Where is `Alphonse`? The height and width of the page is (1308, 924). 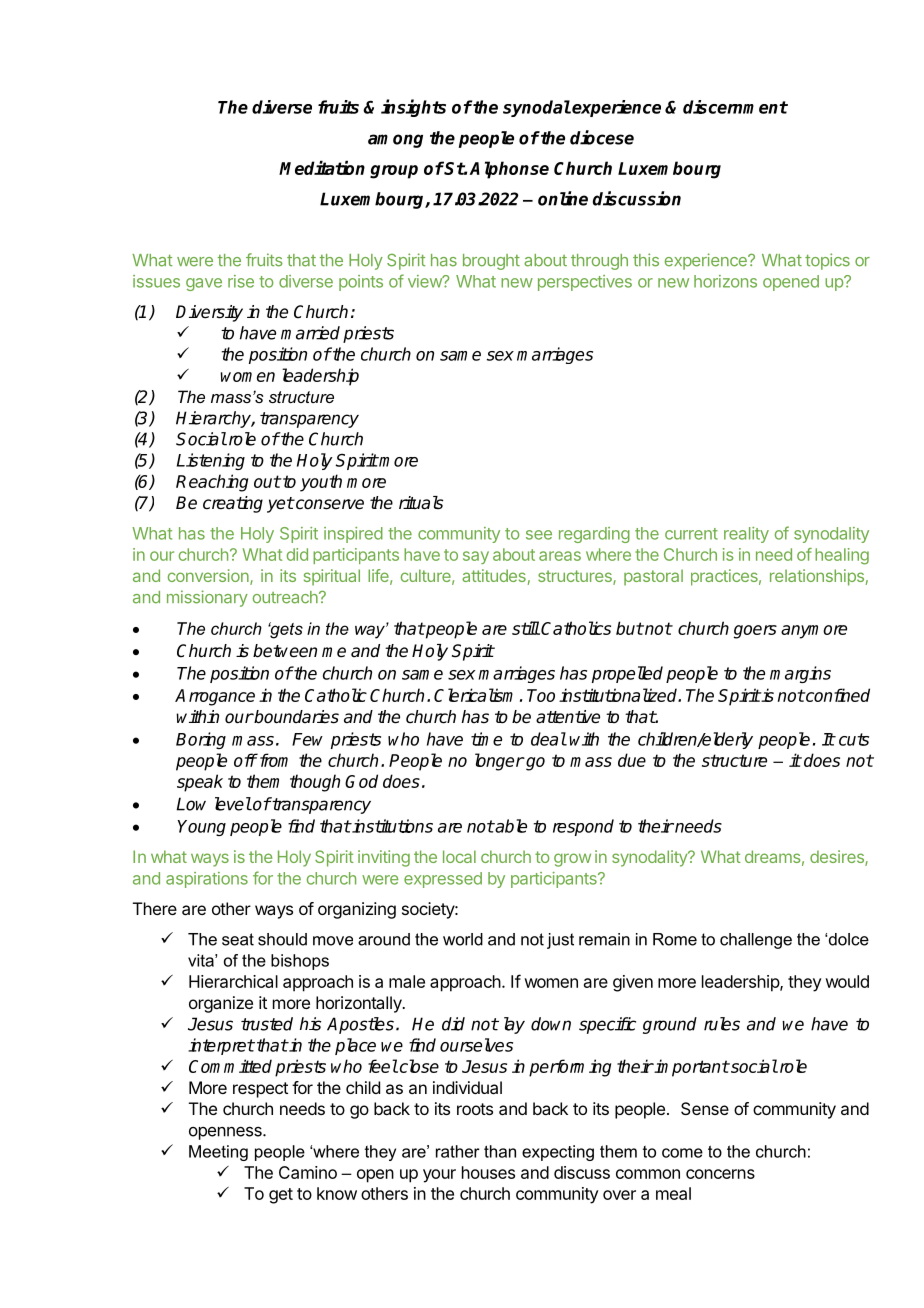 Alphonse is located at coordinates (509, 170).
